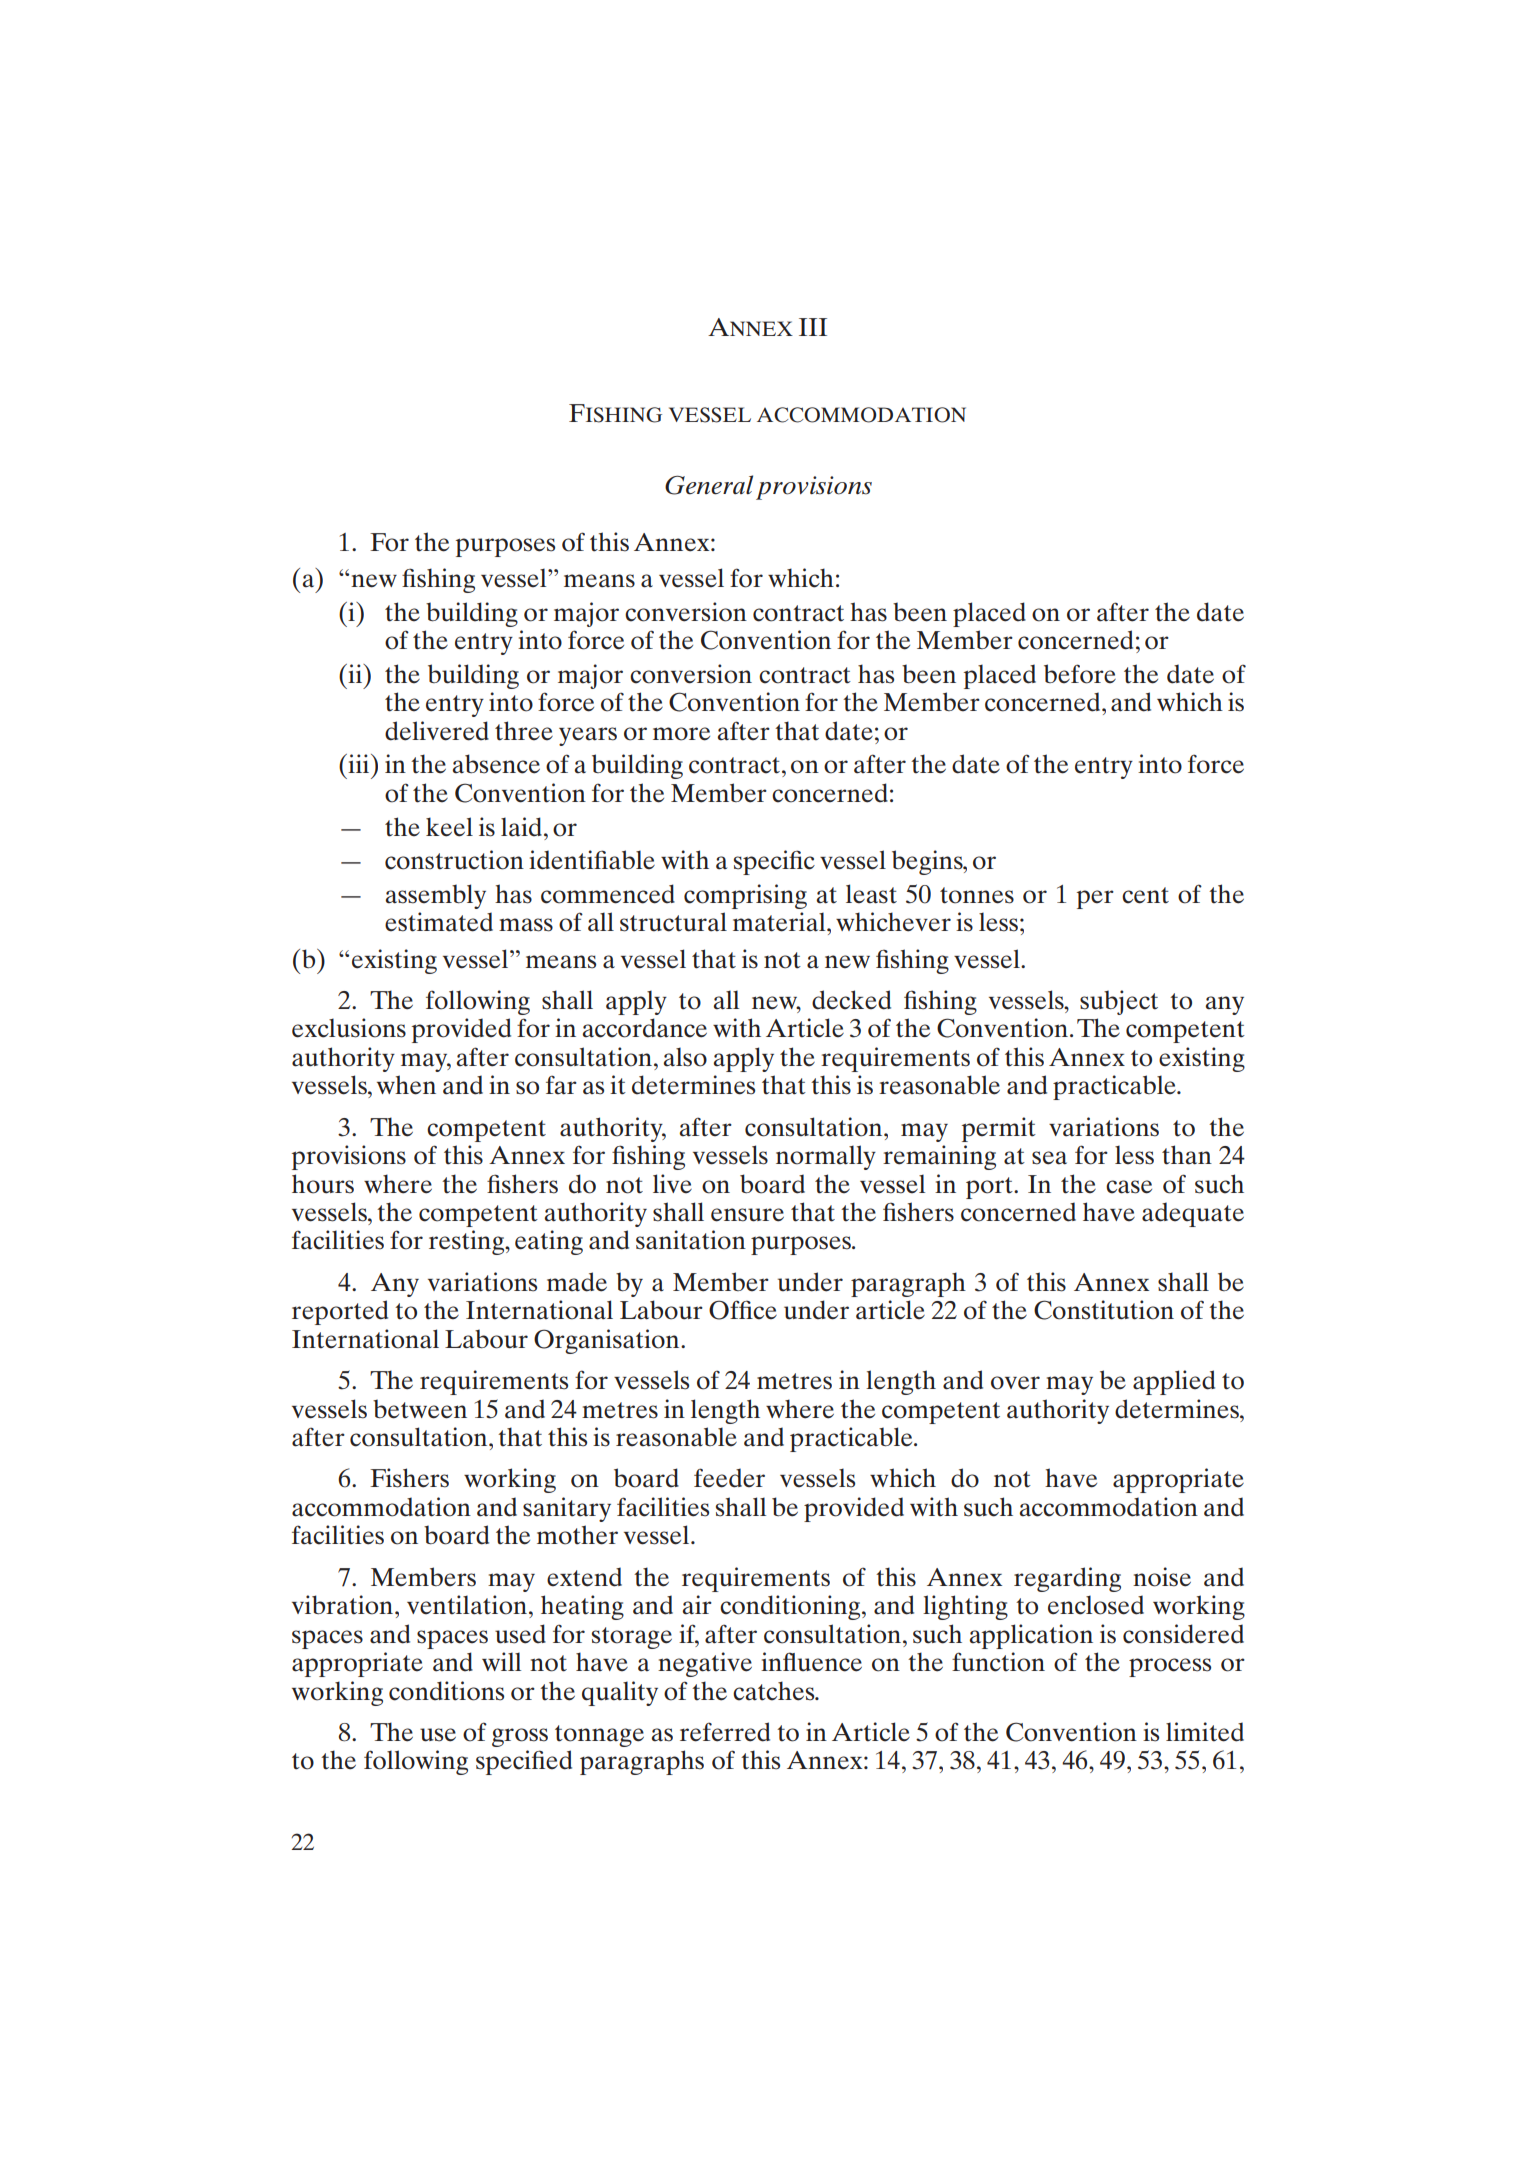 The width and height of the image is (1539, 2178). What do you see at coordinates (1119, 1002) in the image?
I see `subject` at bounding box center [1119, 1002].
